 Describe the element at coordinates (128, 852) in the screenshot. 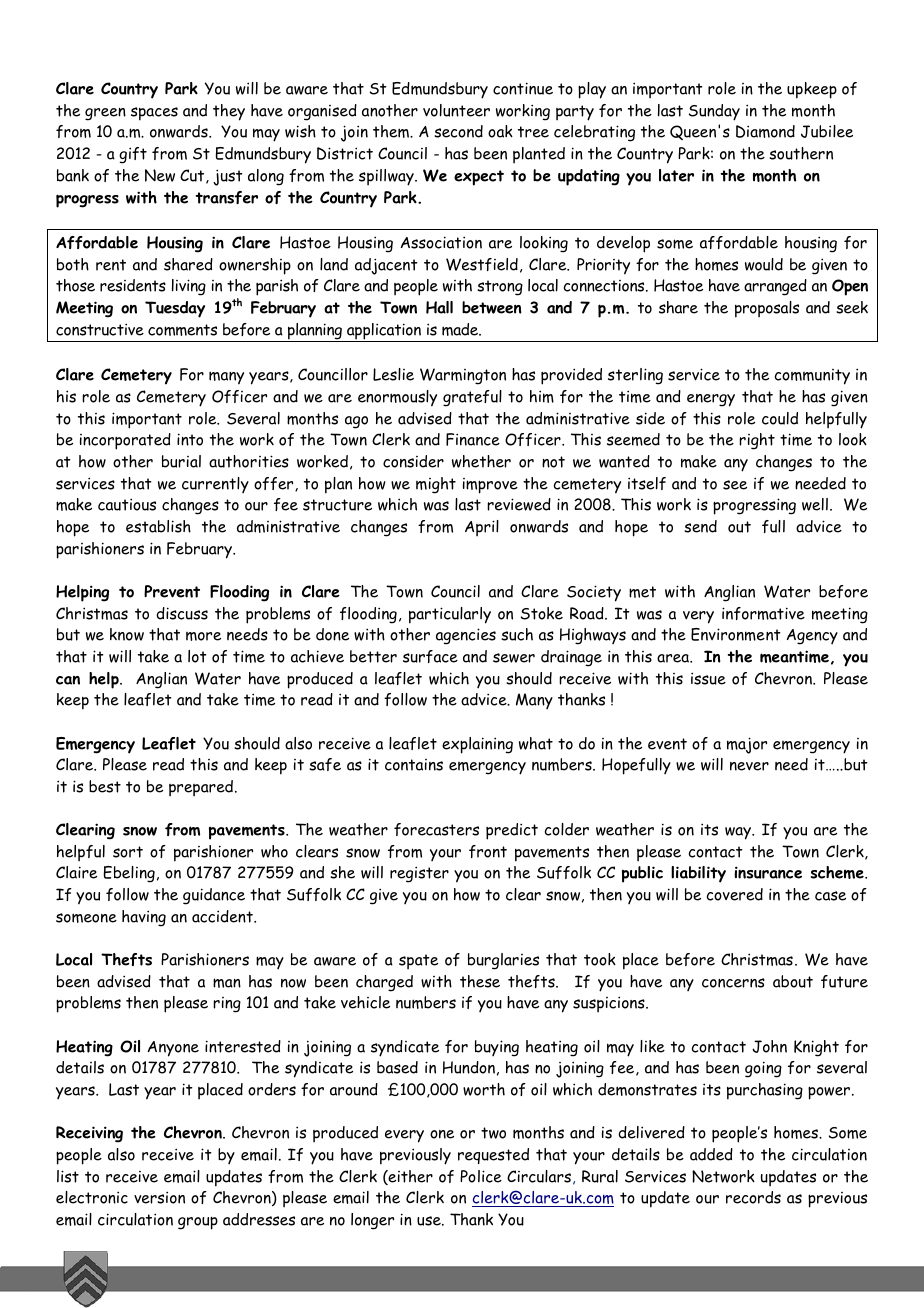

I see `sort` at that location.
